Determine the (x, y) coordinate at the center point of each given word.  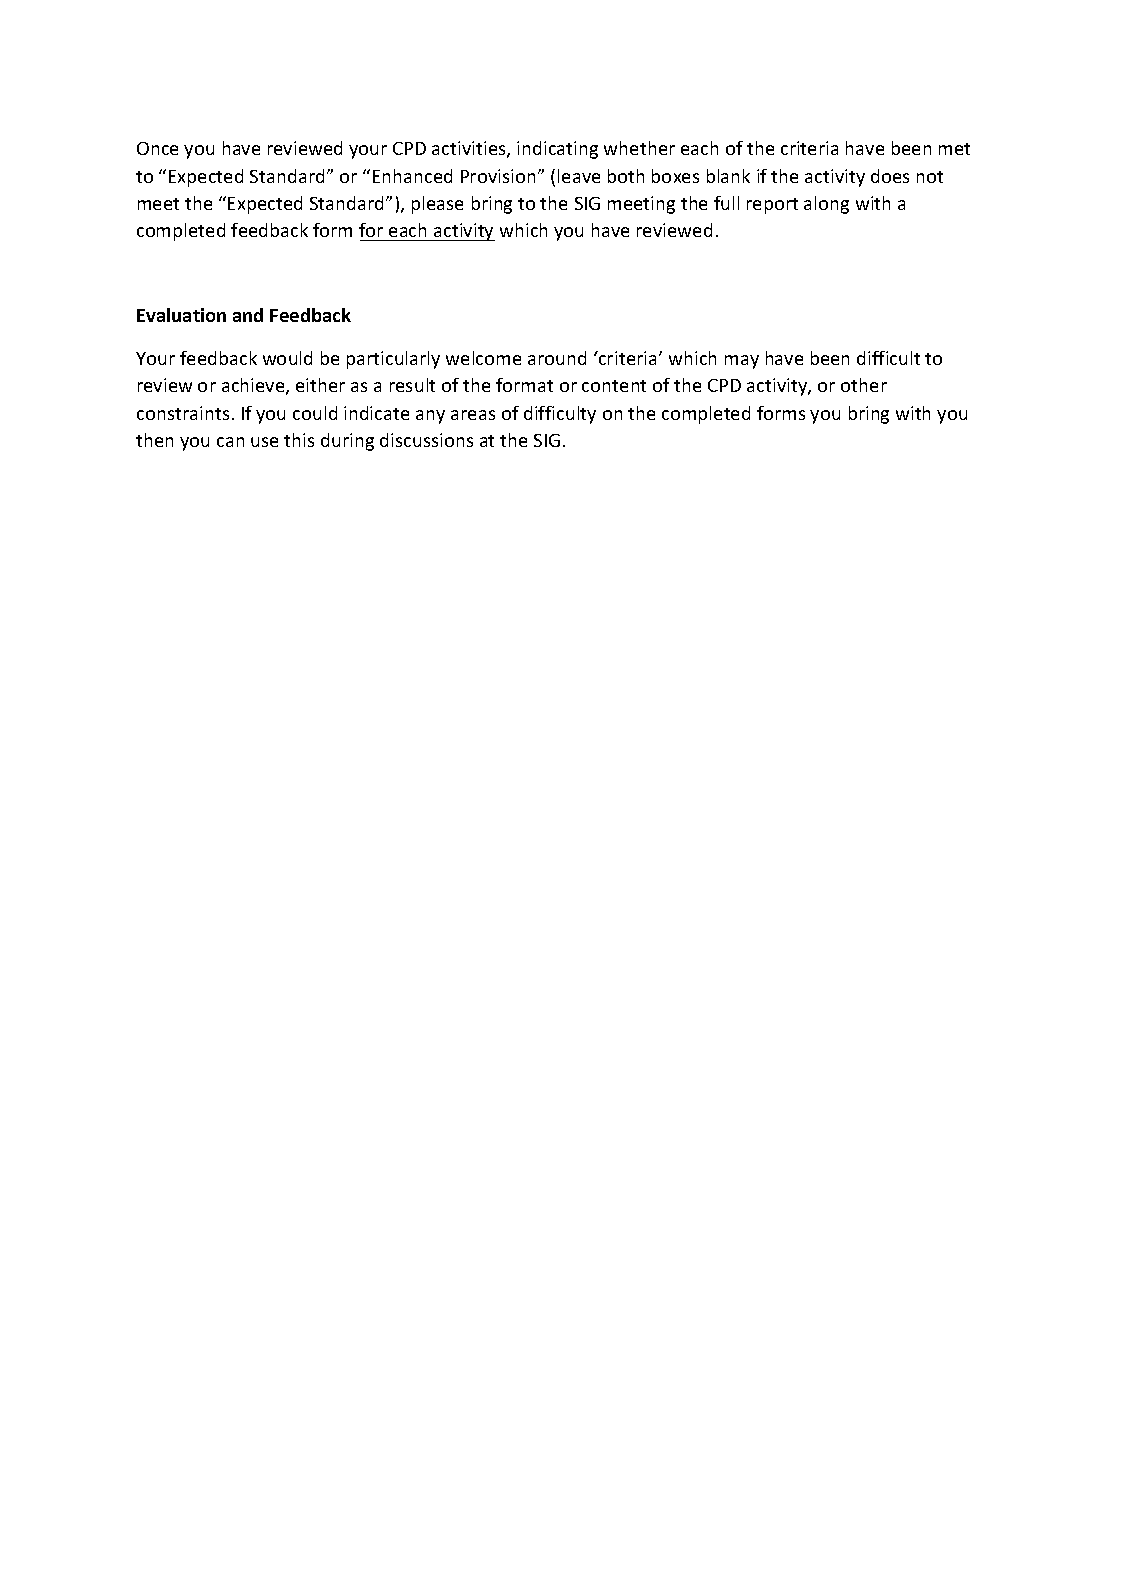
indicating (557, 150)
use (264, 442)
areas (473, 415)
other (864, 385)
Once (157, 148)
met (954, 149)
